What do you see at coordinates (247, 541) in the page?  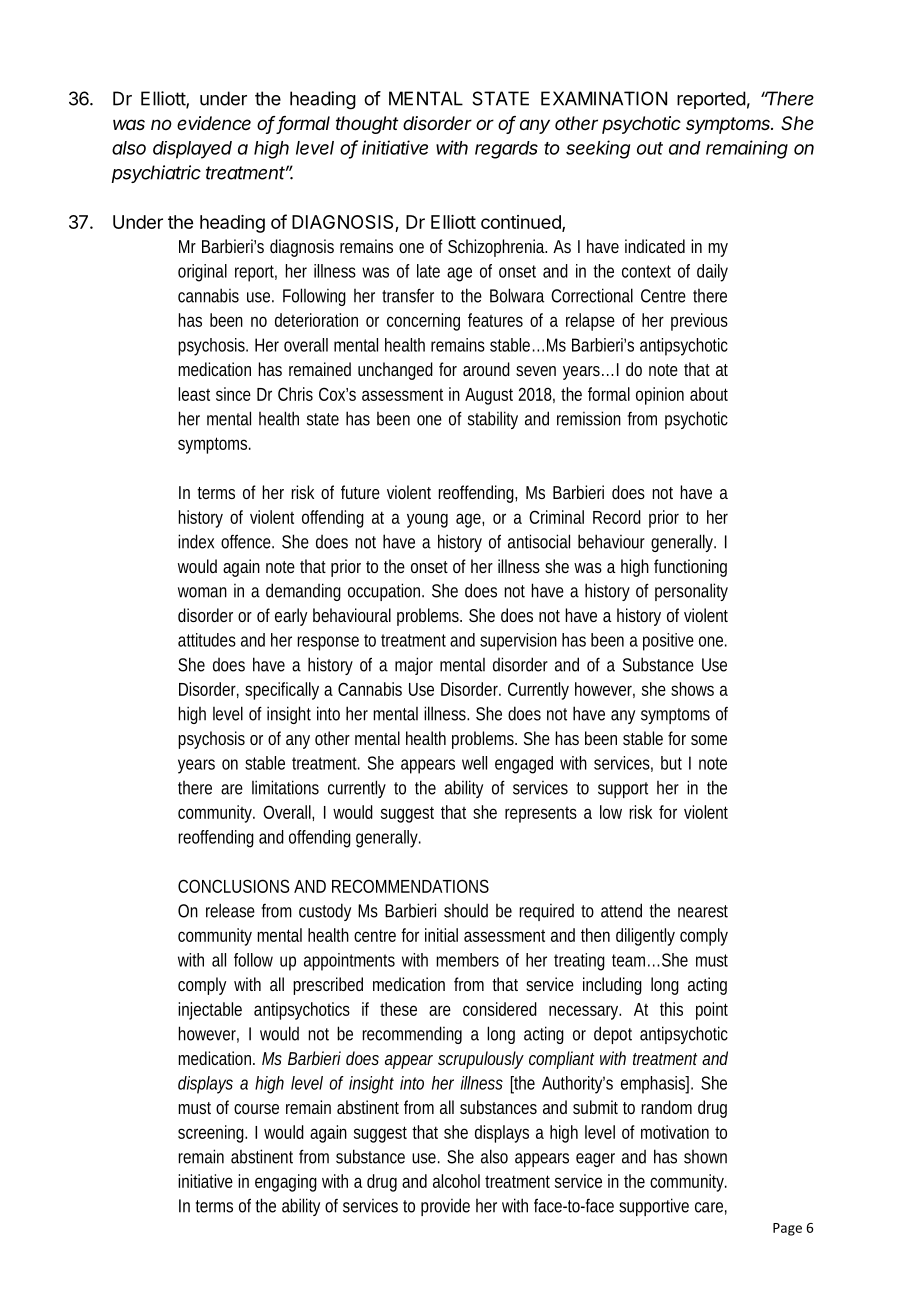 I see `offence` at bounding box center [247, 541].
